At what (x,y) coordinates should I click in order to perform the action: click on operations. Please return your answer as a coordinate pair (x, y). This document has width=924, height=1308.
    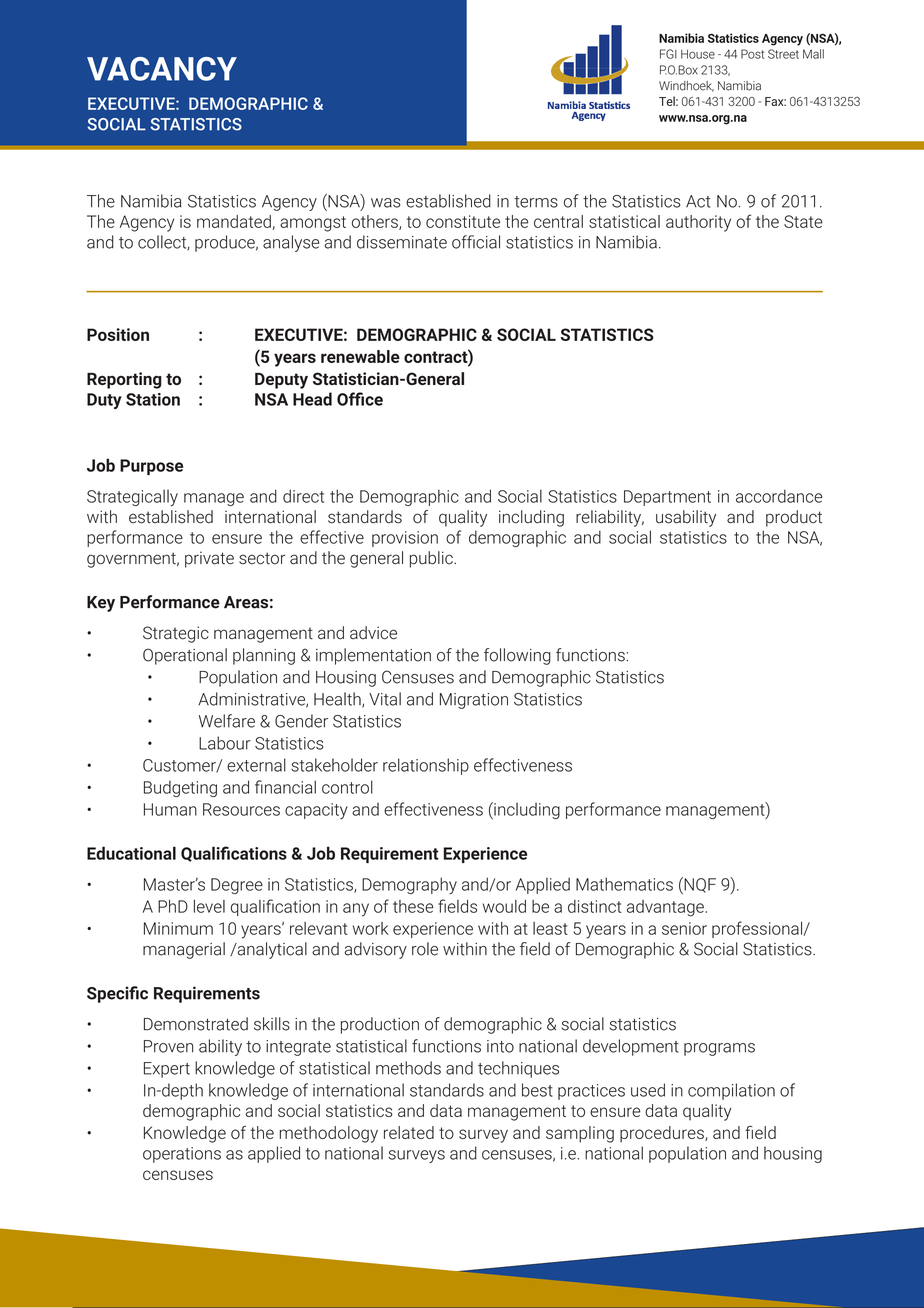
    Looking at the image, I should click on (182, 1155).
